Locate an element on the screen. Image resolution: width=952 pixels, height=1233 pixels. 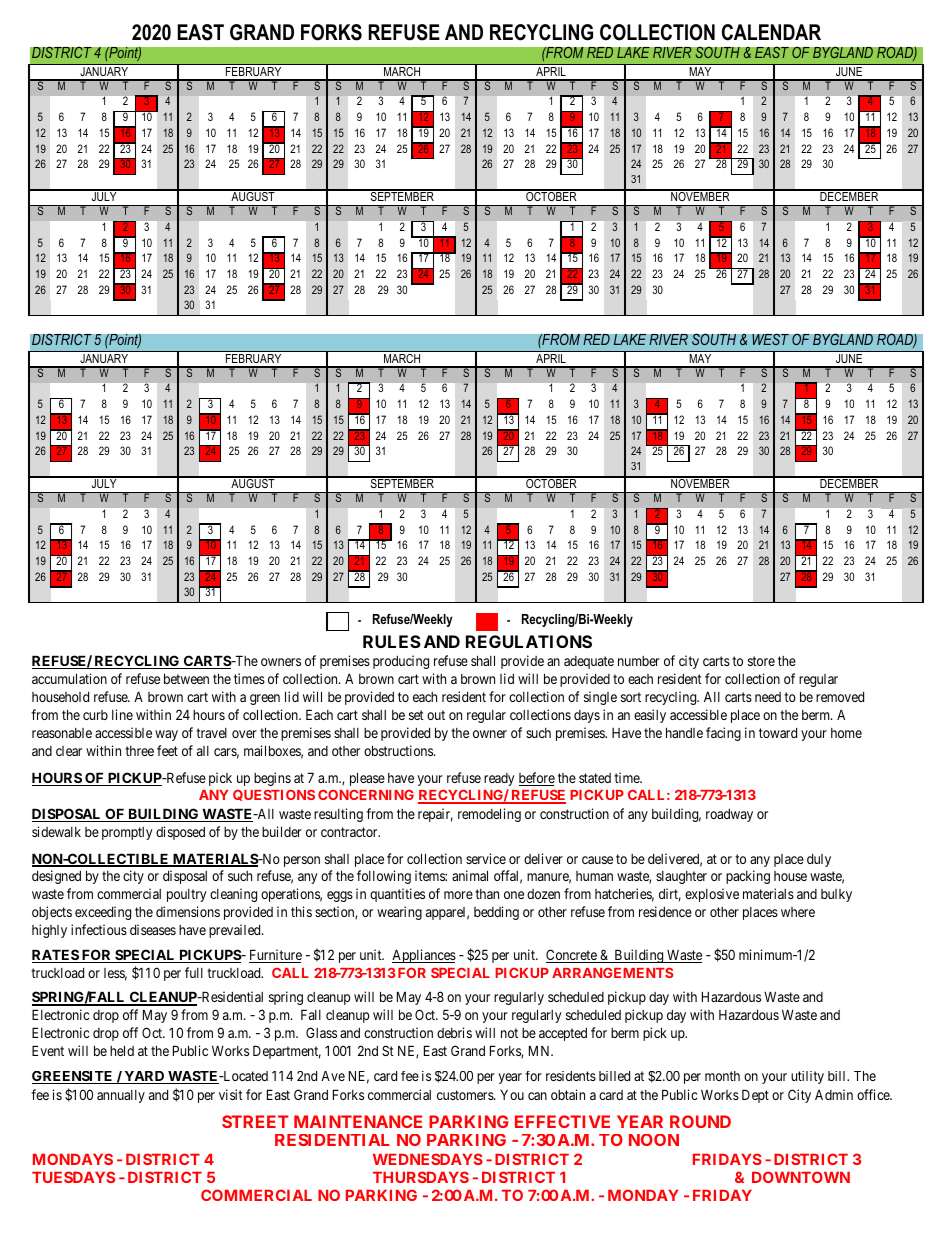
EFFECTIVE is located at coordinates (562, 1121).
